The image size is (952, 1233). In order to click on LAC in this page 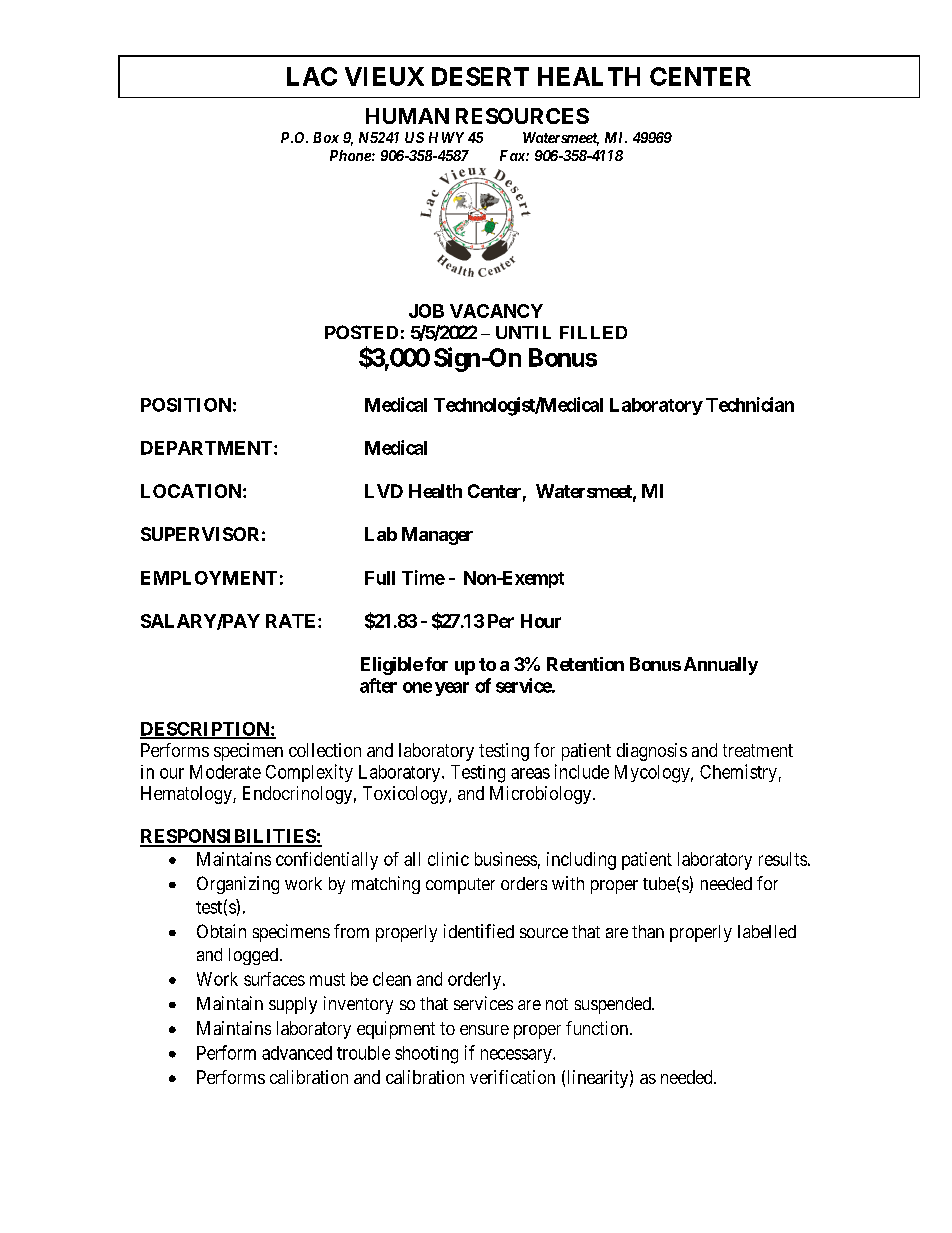, I will do `click(312, 76)`.
